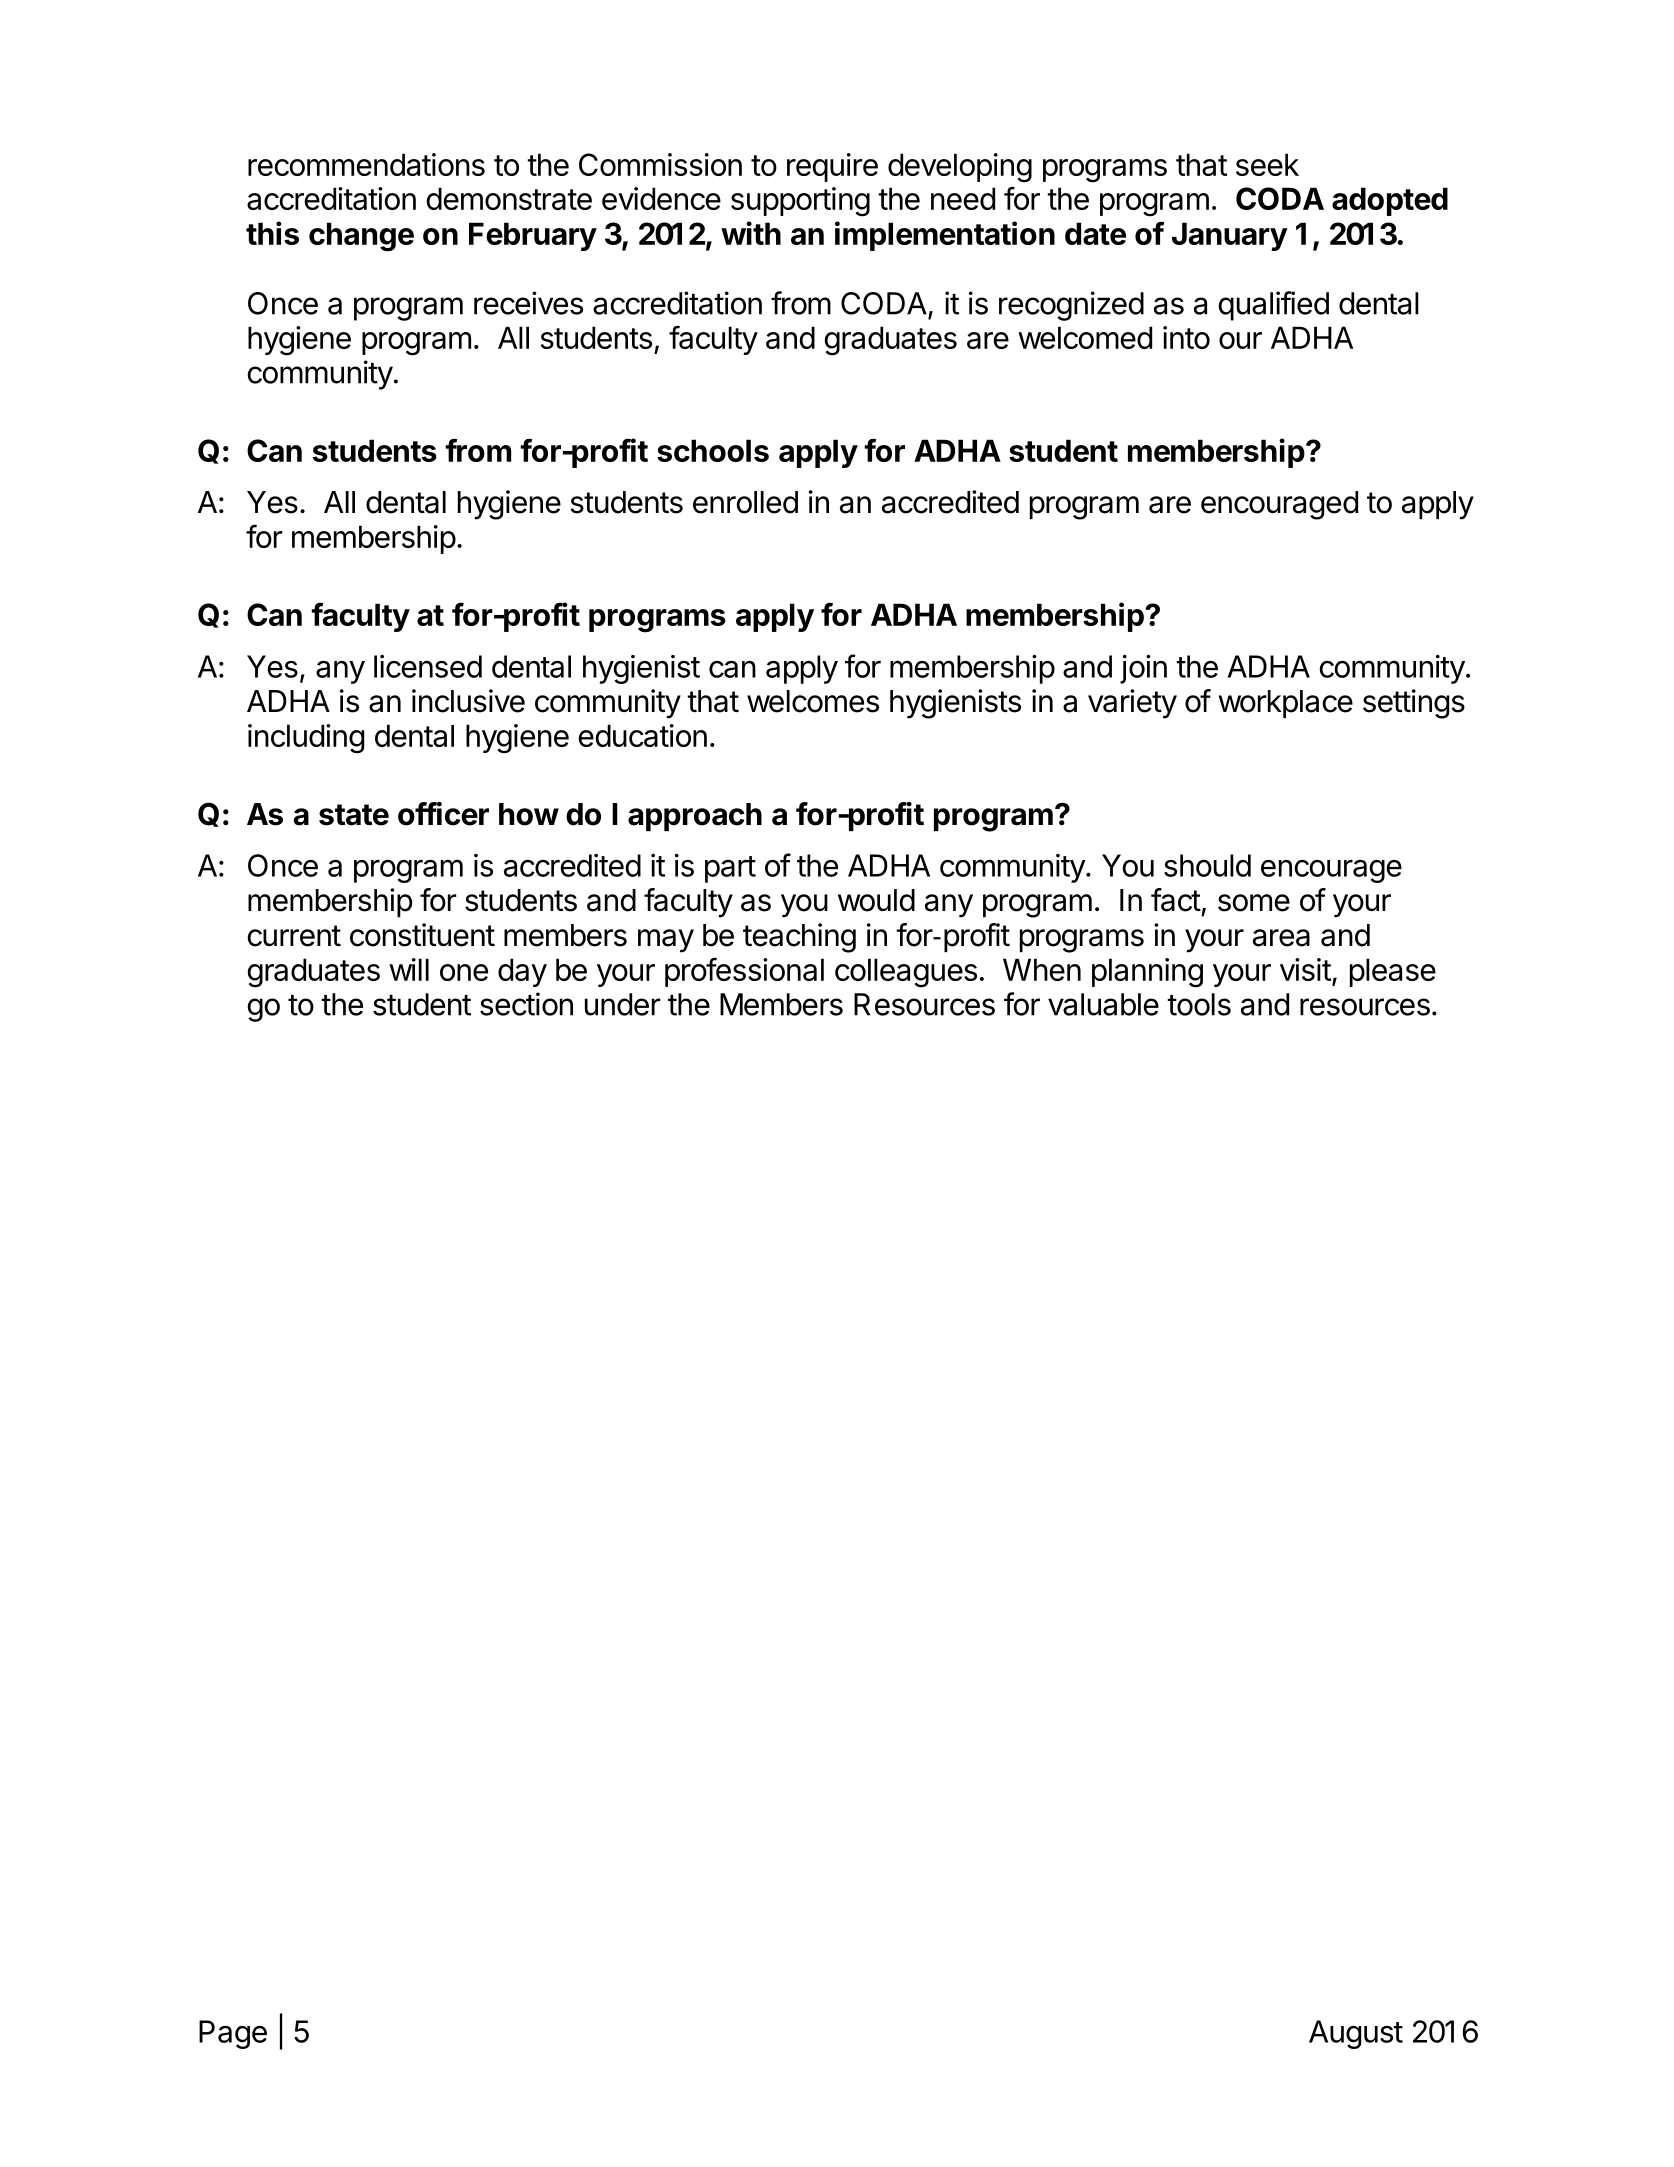 The image size is (1674, 2167). I want to click on valuable, so click(1103, 1004).
